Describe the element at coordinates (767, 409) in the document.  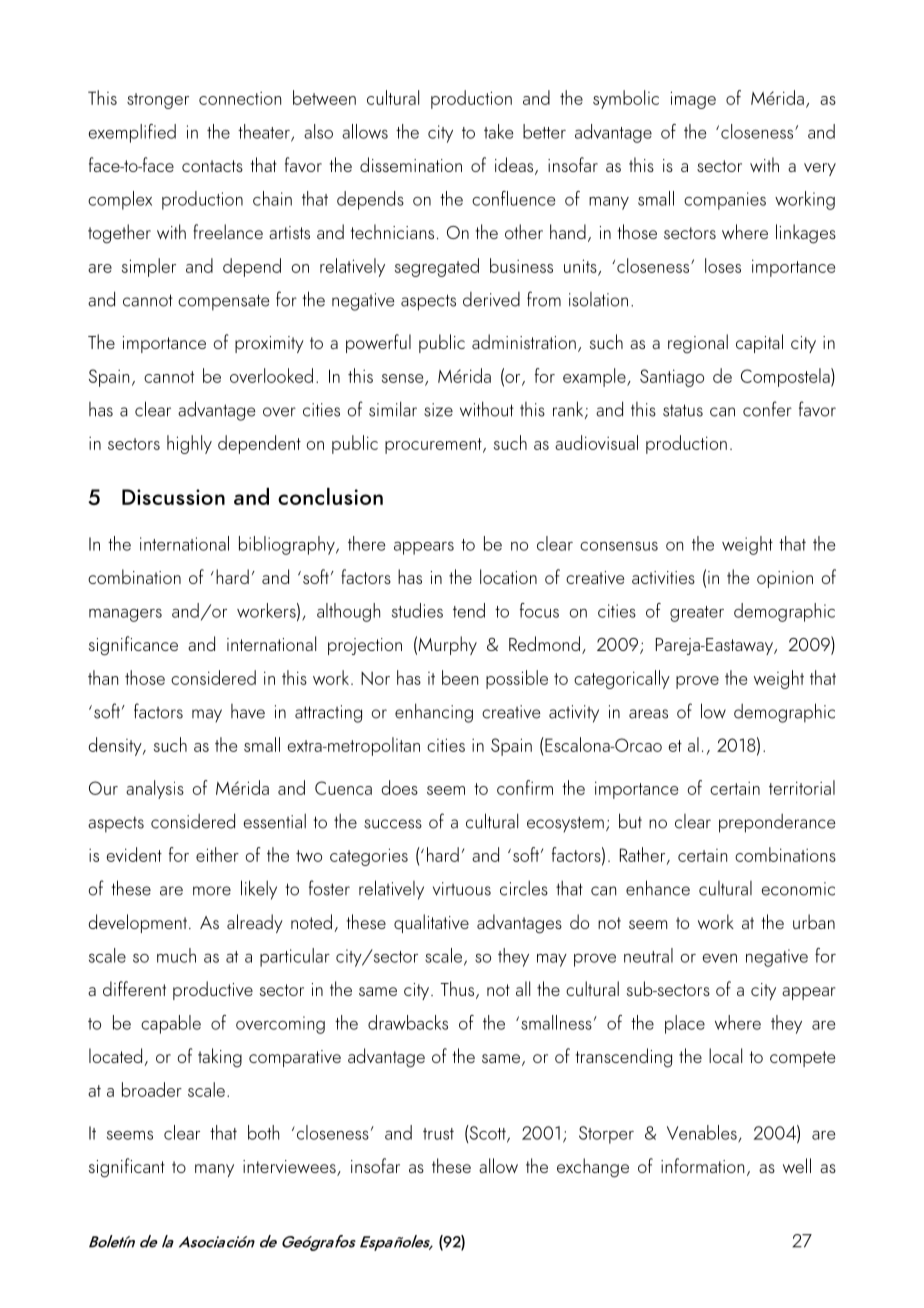
I see `confer` at that location.
